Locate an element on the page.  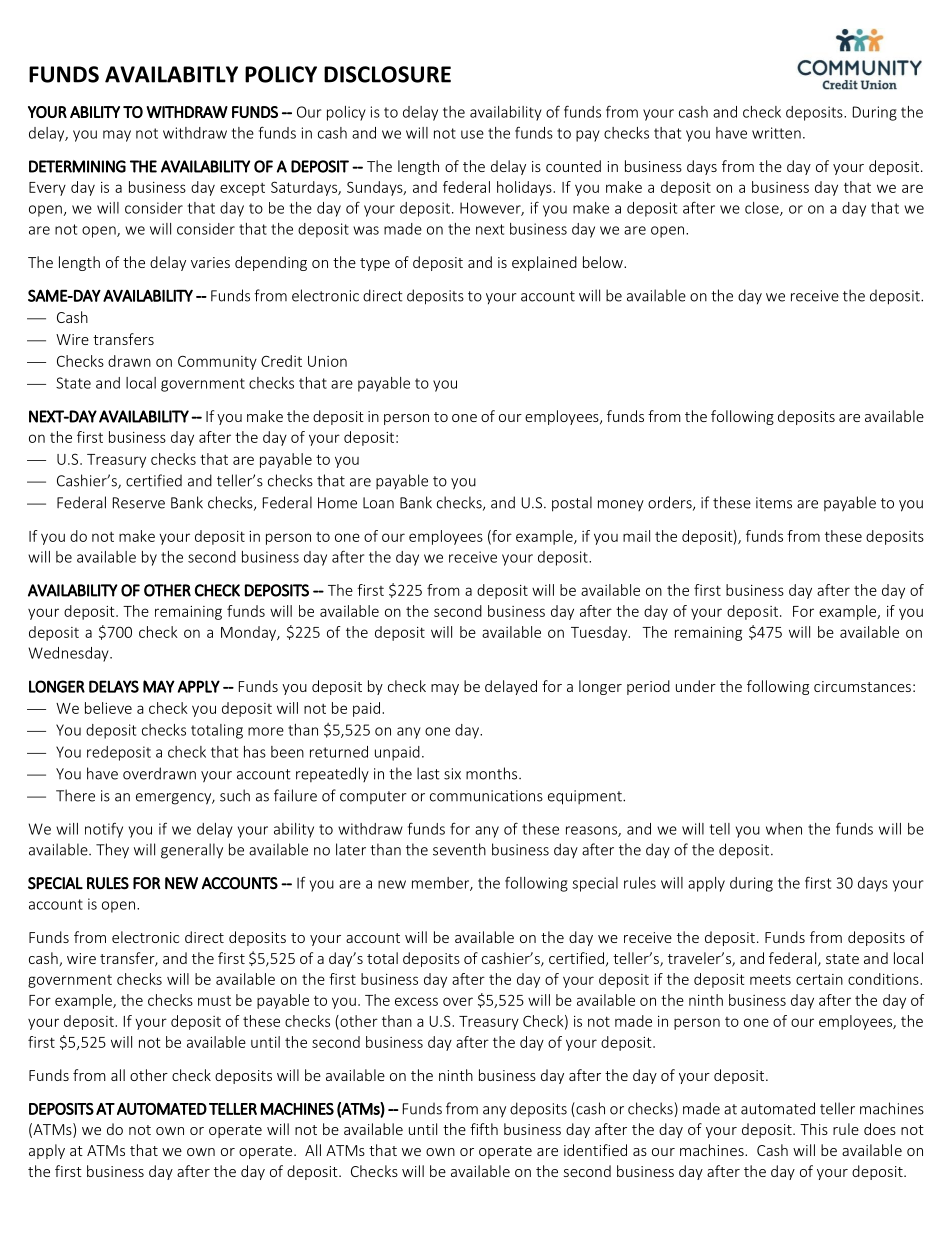
must is located at coordinates (214, 1001).
